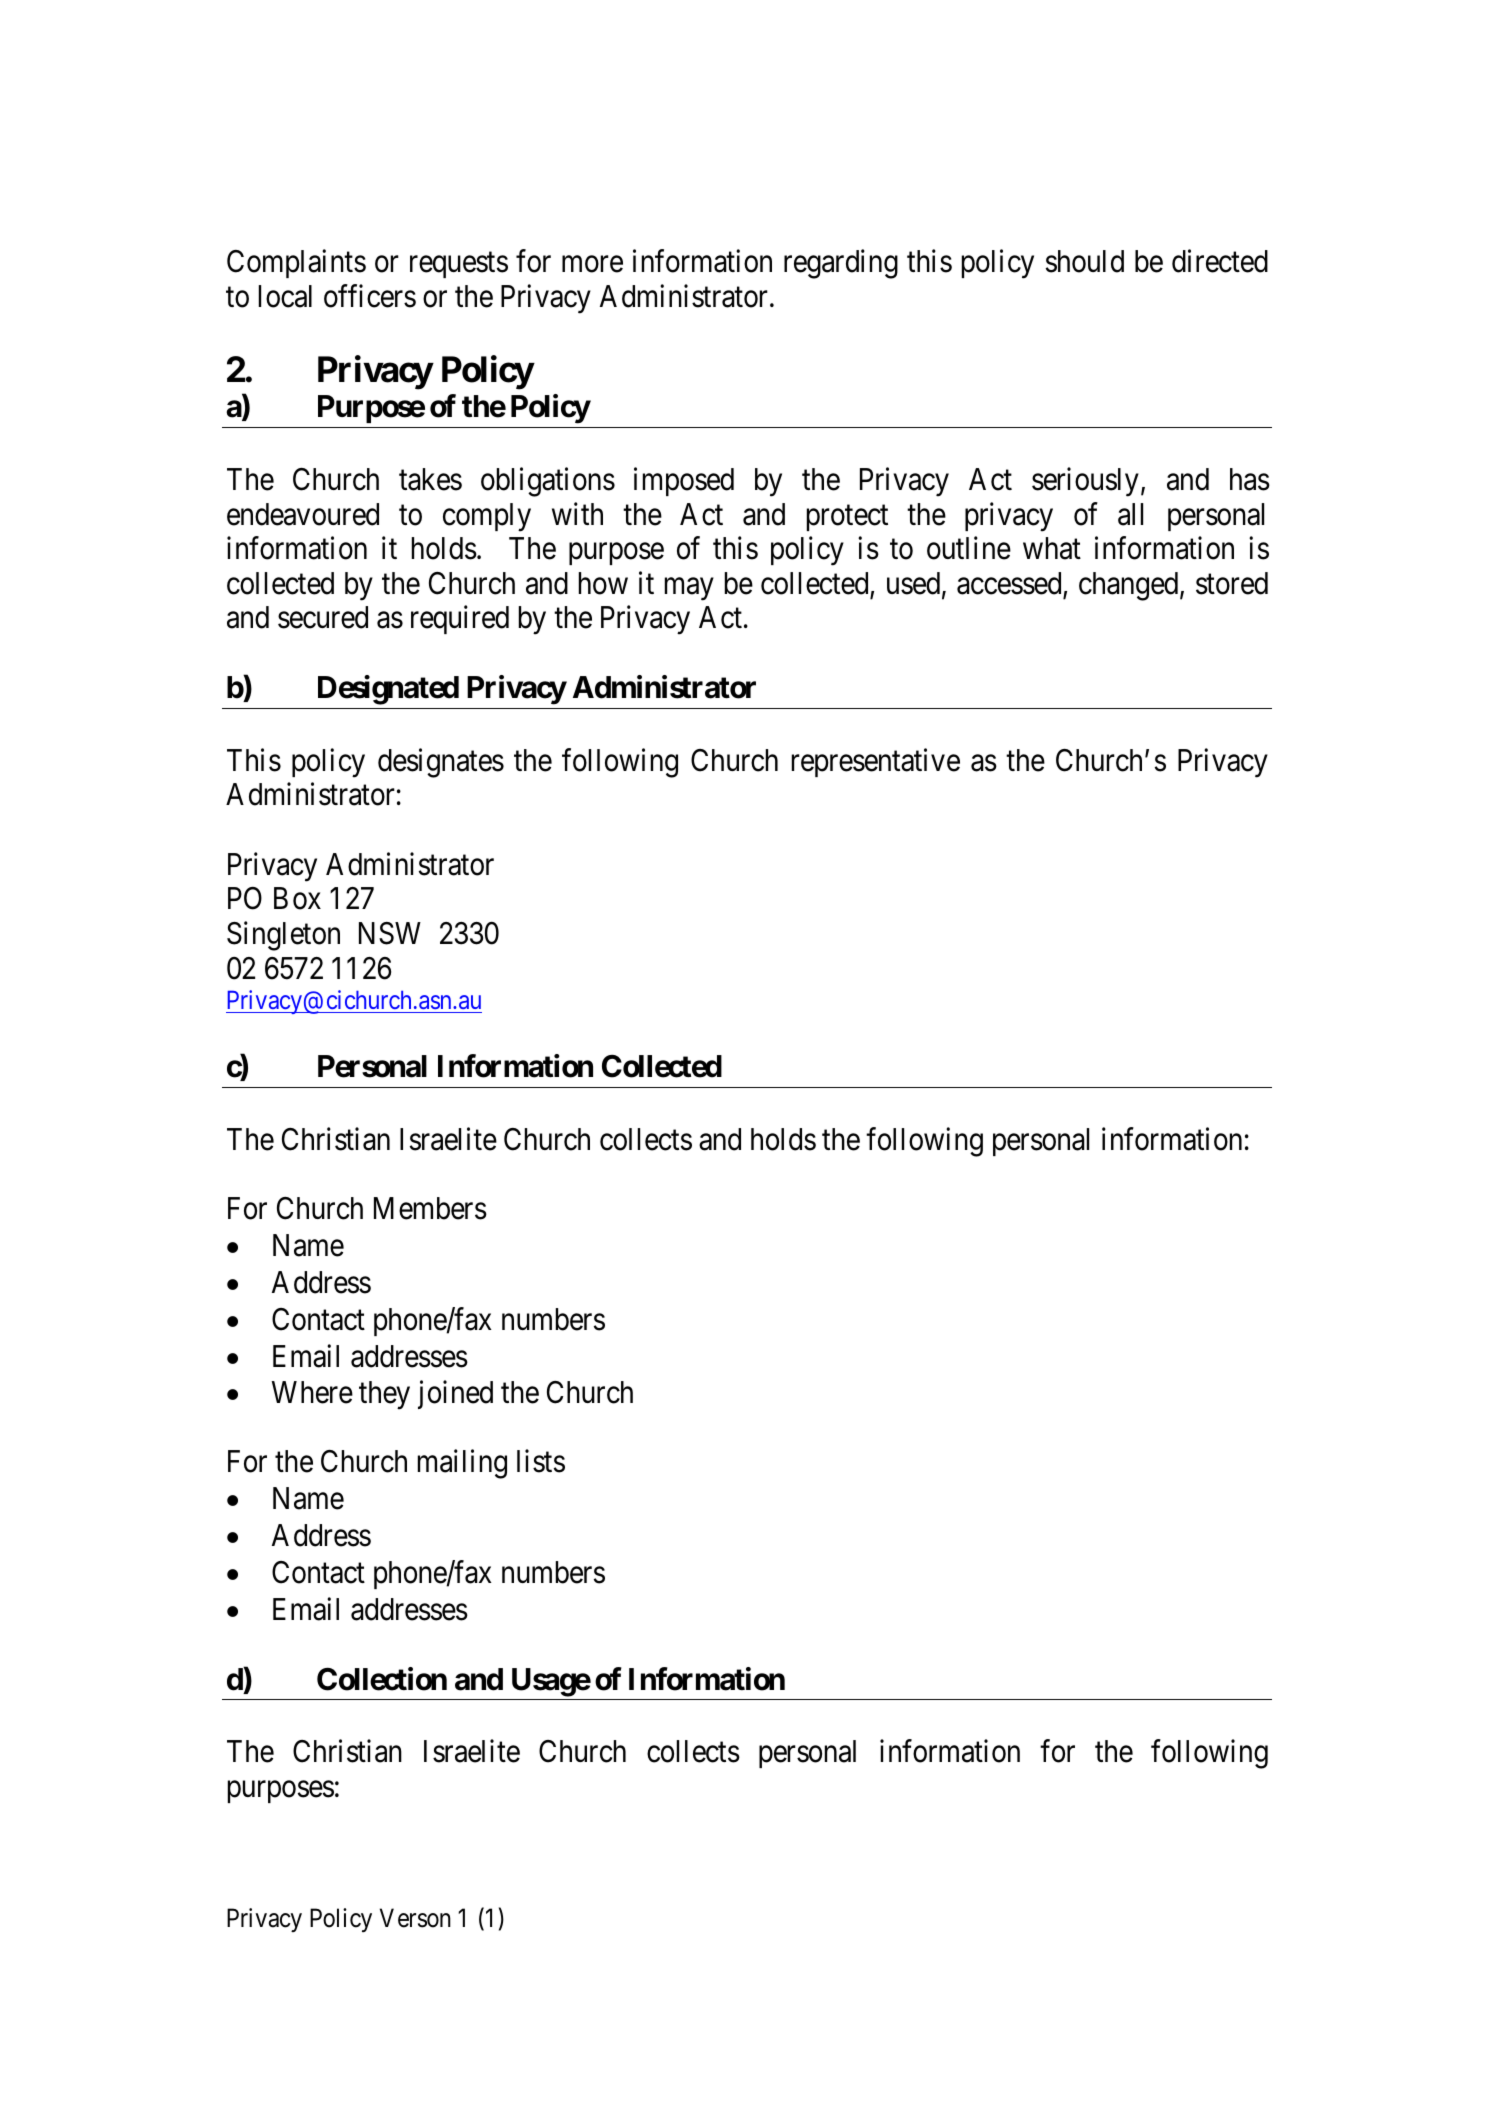 This screenshot has width=1494, height=2114. I want to click on Collection, so click(382, 1679).
